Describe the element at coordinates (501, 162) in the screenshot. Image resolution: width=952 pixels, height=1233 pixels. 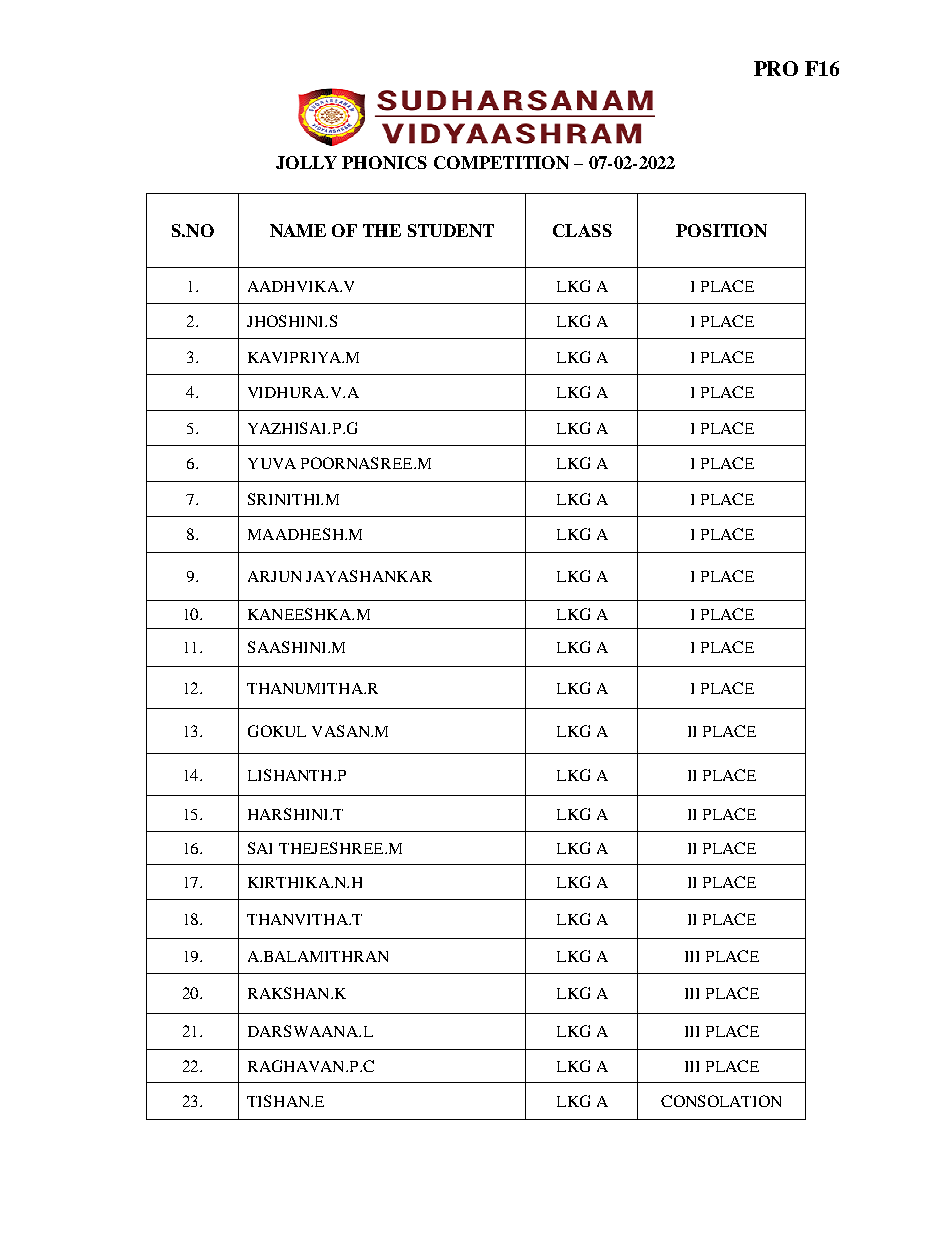
I see `COMPETITION` at that location.
